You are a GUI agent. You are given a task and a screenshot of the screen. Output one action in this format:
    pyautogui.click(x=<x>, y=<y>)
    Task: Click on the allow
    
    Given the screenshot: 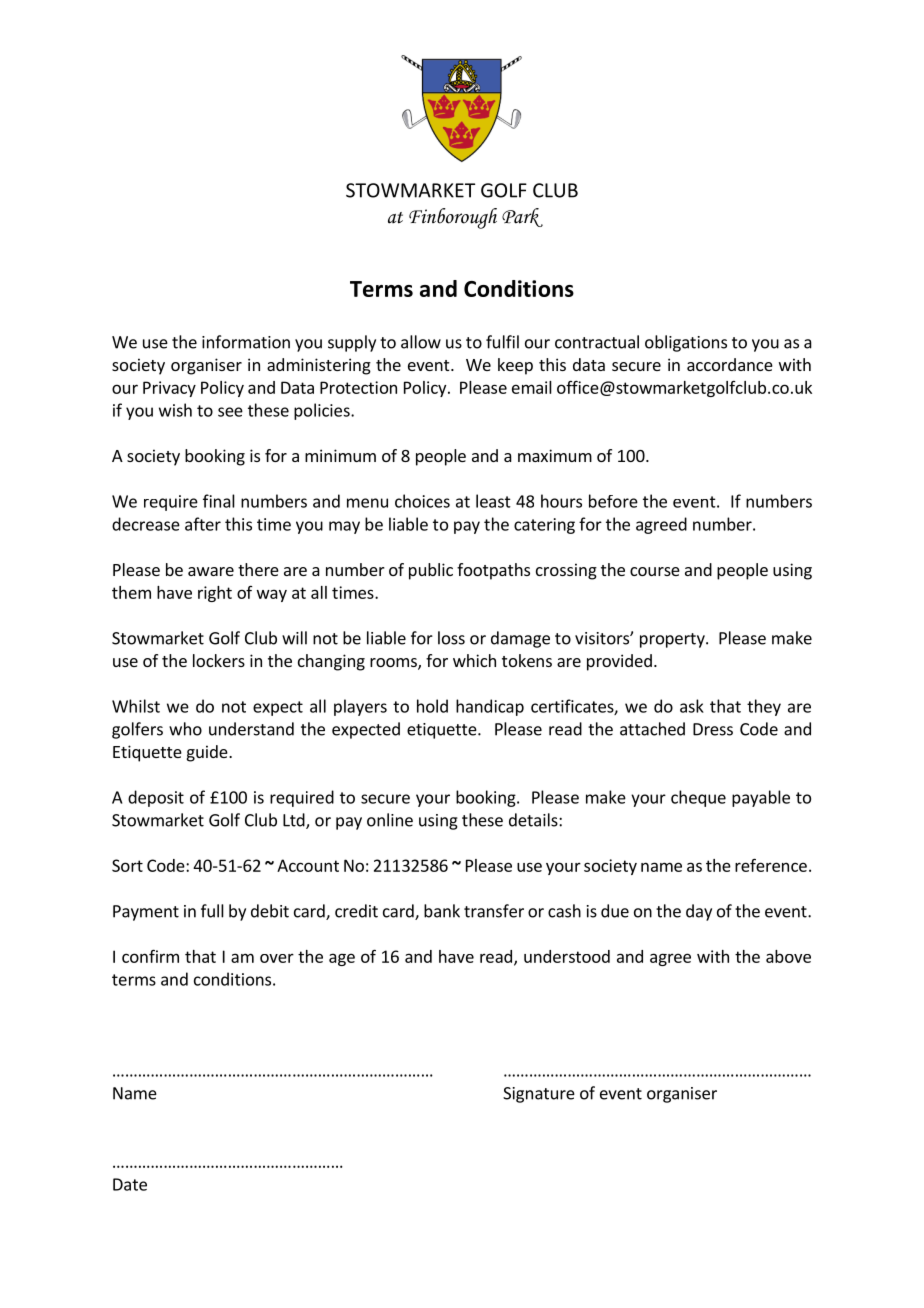 What is the action you would take?
    pyautogui.click(x=421, y=342)
